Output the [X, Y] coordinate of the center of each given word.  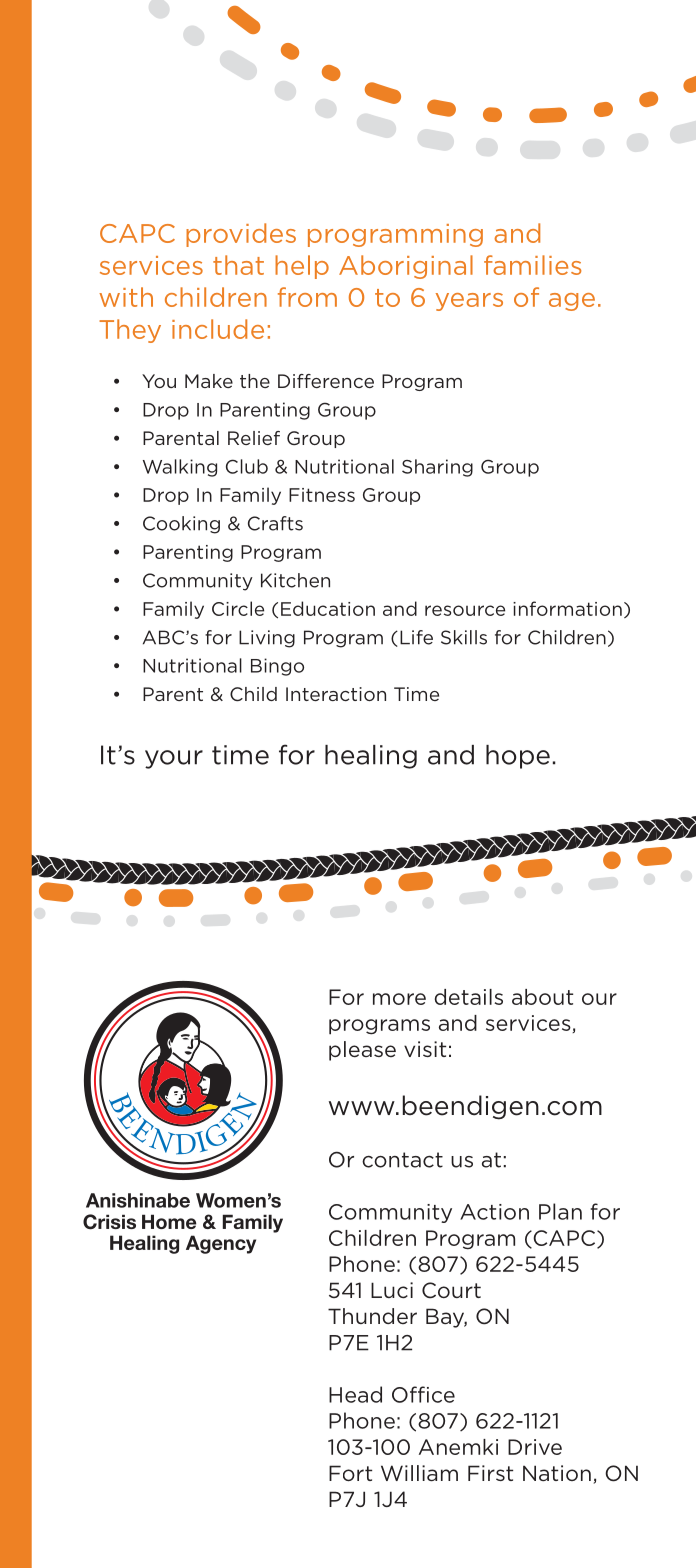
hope [518, 757]
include [218, 329]
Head [355, 1394]
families [532, 265]
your [174, 759]
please [362, 1051]
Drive [535, 1447]
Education [328, 608]
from [307, 297]
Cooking [181, 525]
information [567, 608]
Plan [560, 1211]
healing [371, 757]
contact [402, 1160]
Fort [350, 1473]
